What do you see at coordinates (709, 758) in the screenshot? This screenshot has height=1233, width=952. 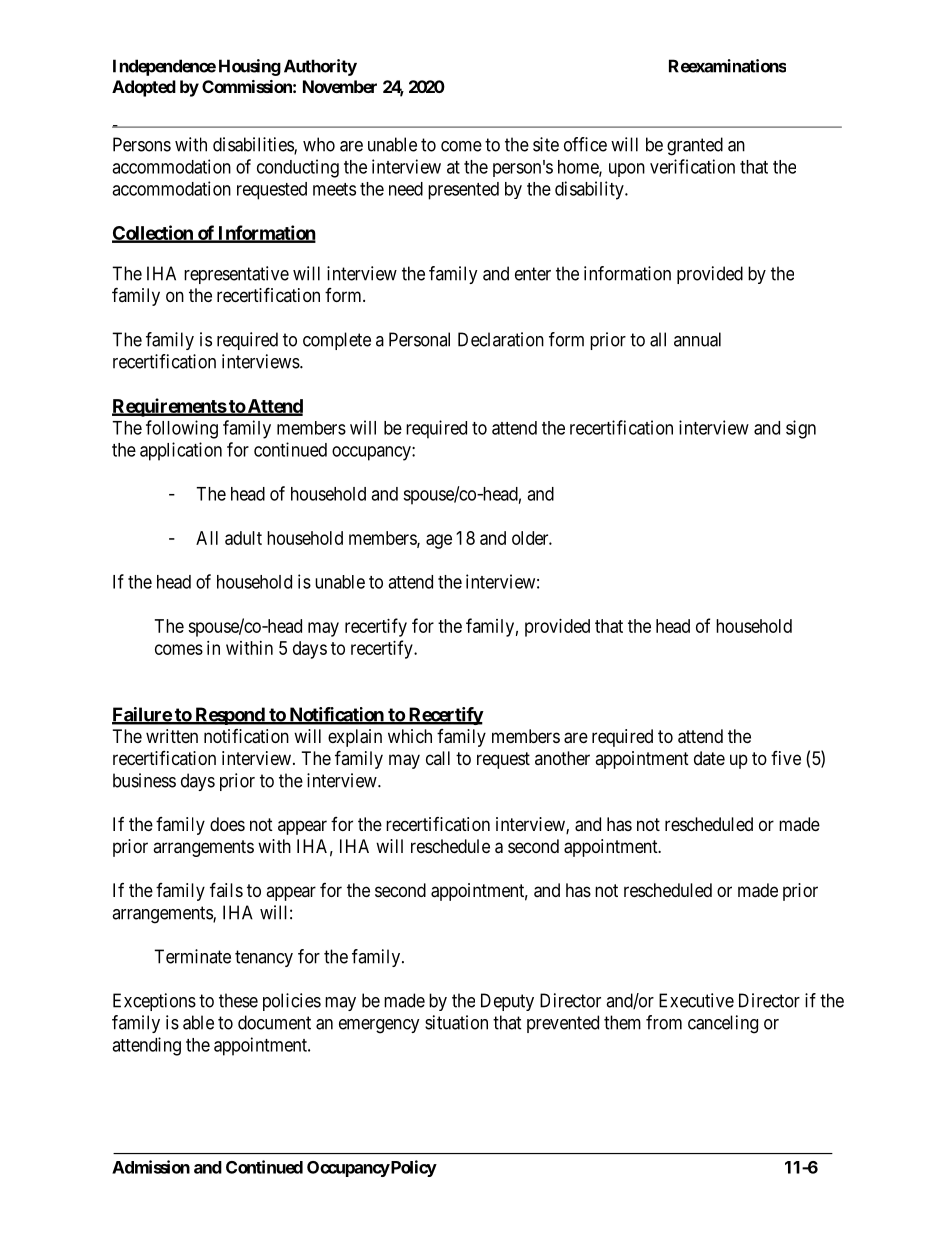 I see `date` at bounding box center [709, 758].
